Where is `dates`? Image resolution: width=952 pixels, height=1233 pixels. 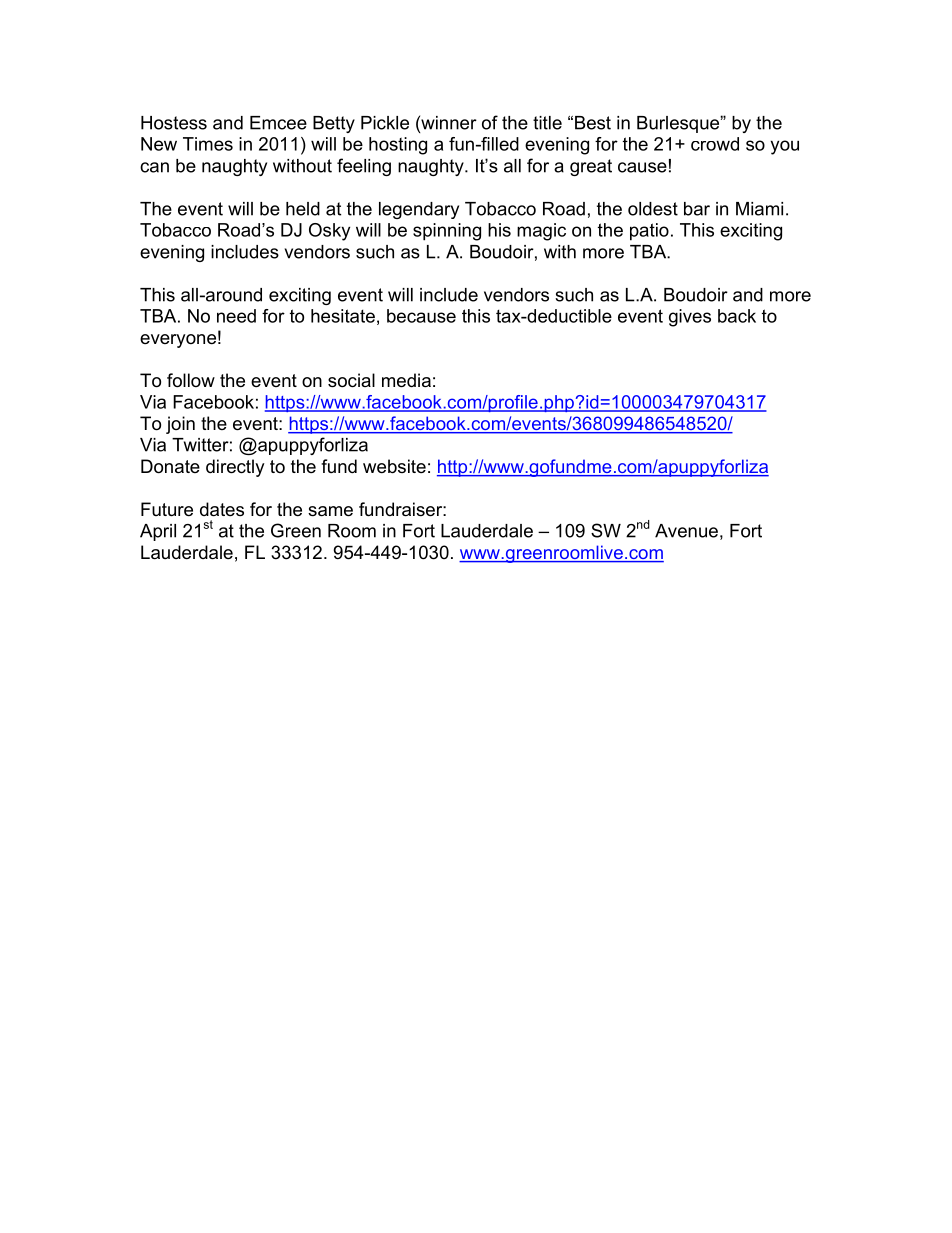 dates is located at coordinates (222, 509).
